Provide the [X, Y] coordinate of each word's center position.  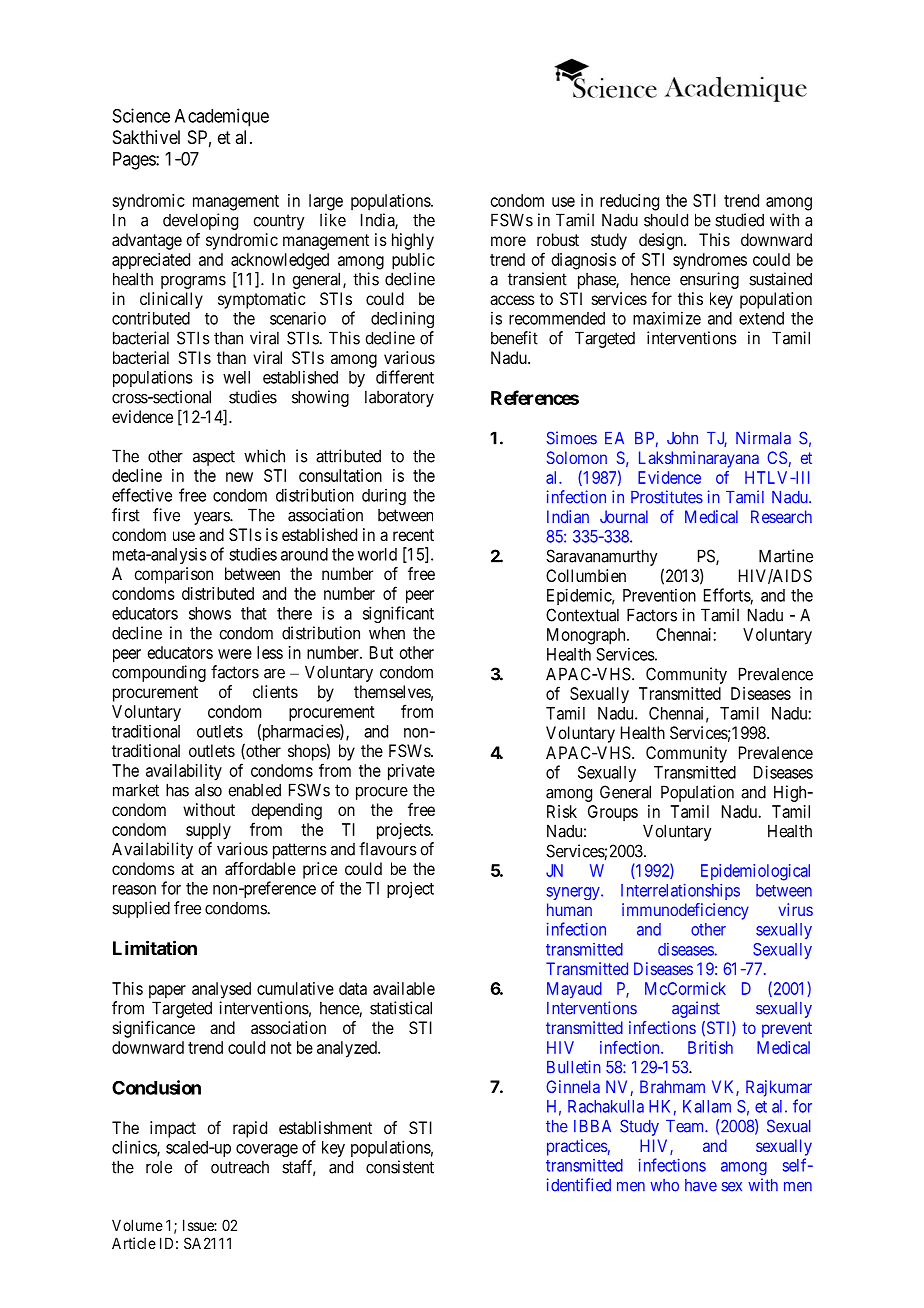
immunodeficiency [685, 911]
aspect [214, 458]
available [404, 988]
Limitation [155, 947]
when [387, 633]
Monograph [587, 636]
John [682, 438]
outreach [240, 1167]
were [235, 654]
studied [739, 220]
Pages [135, 161]
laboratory [399, 398]
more [508, 241]
